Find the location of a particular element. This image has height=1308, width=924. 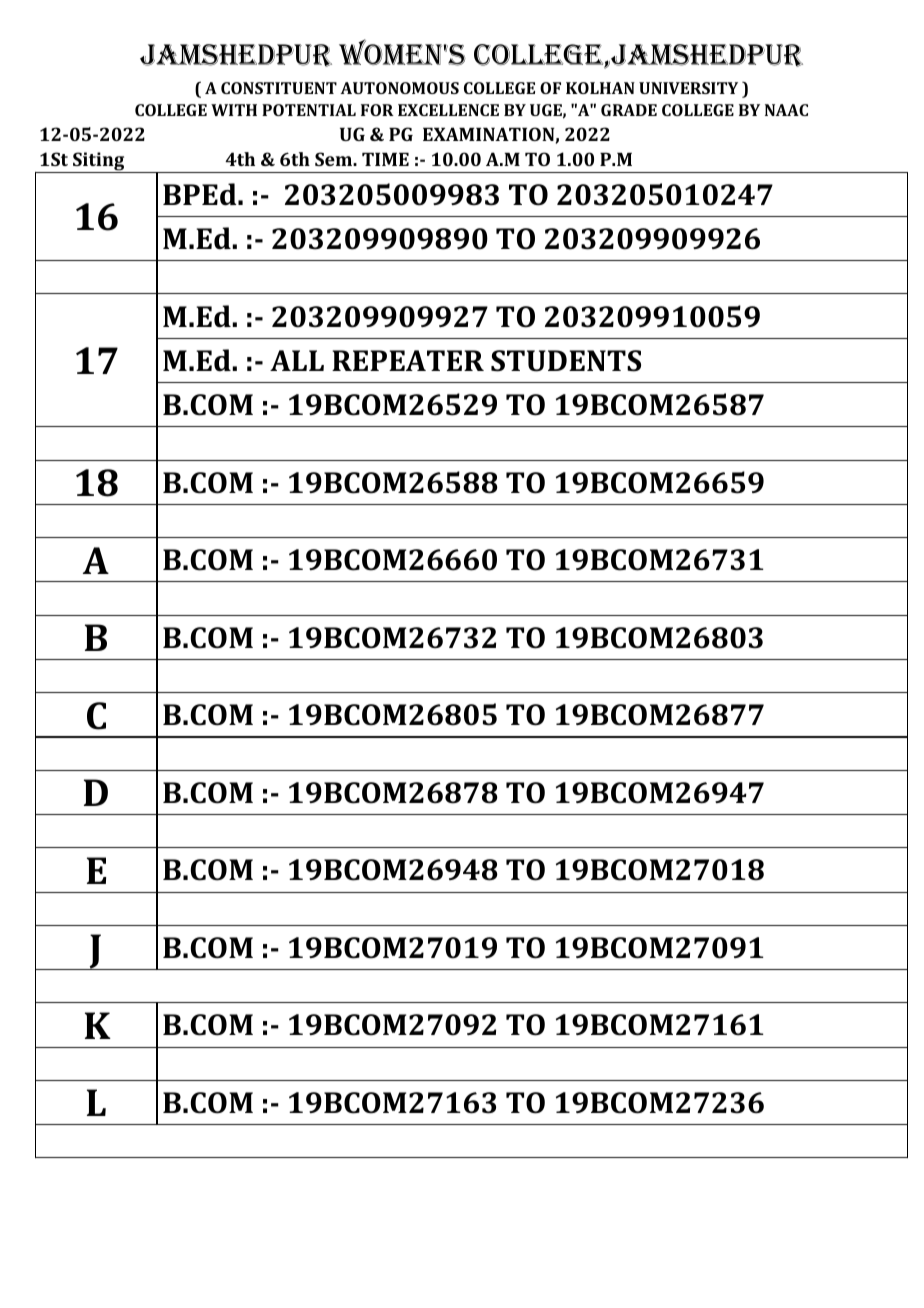

REPEATER is located at coordinates (408, 360).
